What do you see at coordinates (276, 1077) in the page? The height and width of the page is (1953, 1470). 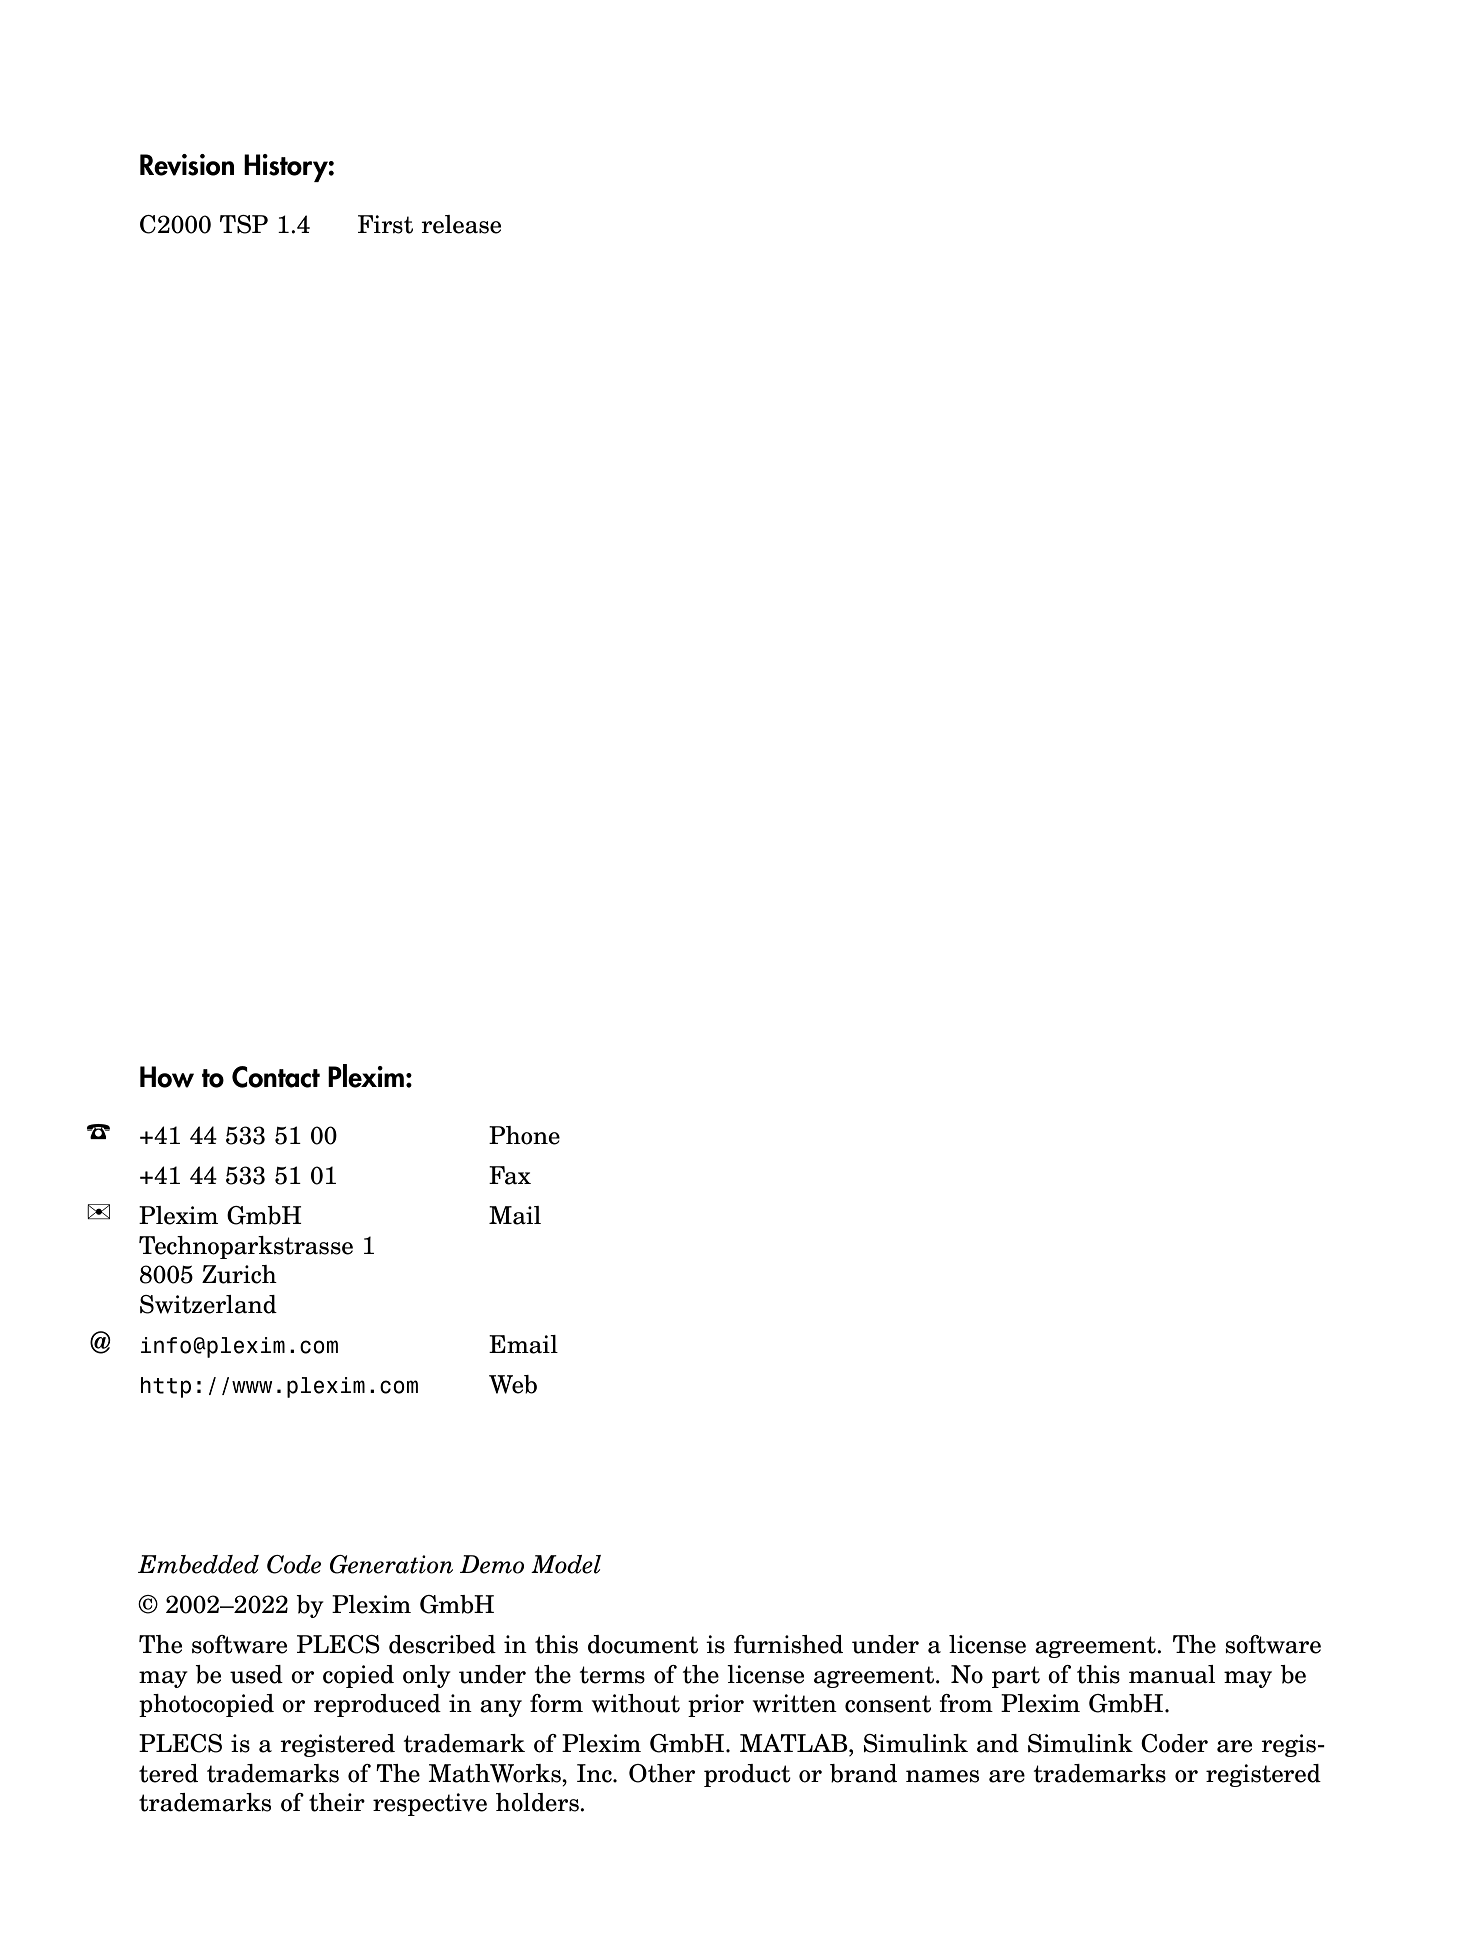 I see `Contact` at bounding box center [276, 1077].
